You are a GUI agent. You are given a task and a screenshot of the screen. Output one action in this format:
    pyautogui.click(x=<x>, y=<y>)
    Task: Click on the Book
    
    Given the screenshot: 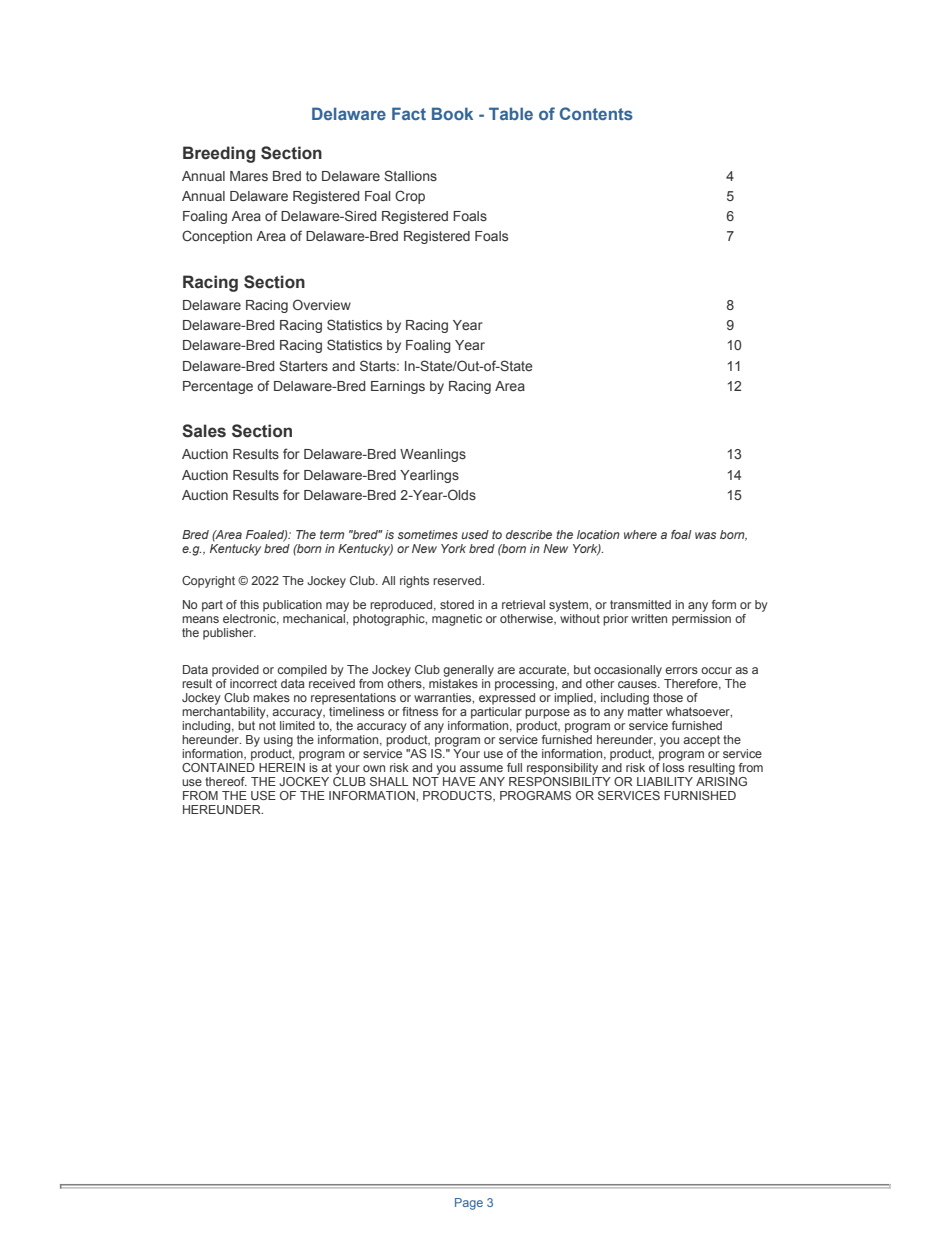 What is the action you would take?
    pyautogui.click(x=452, y=113)
